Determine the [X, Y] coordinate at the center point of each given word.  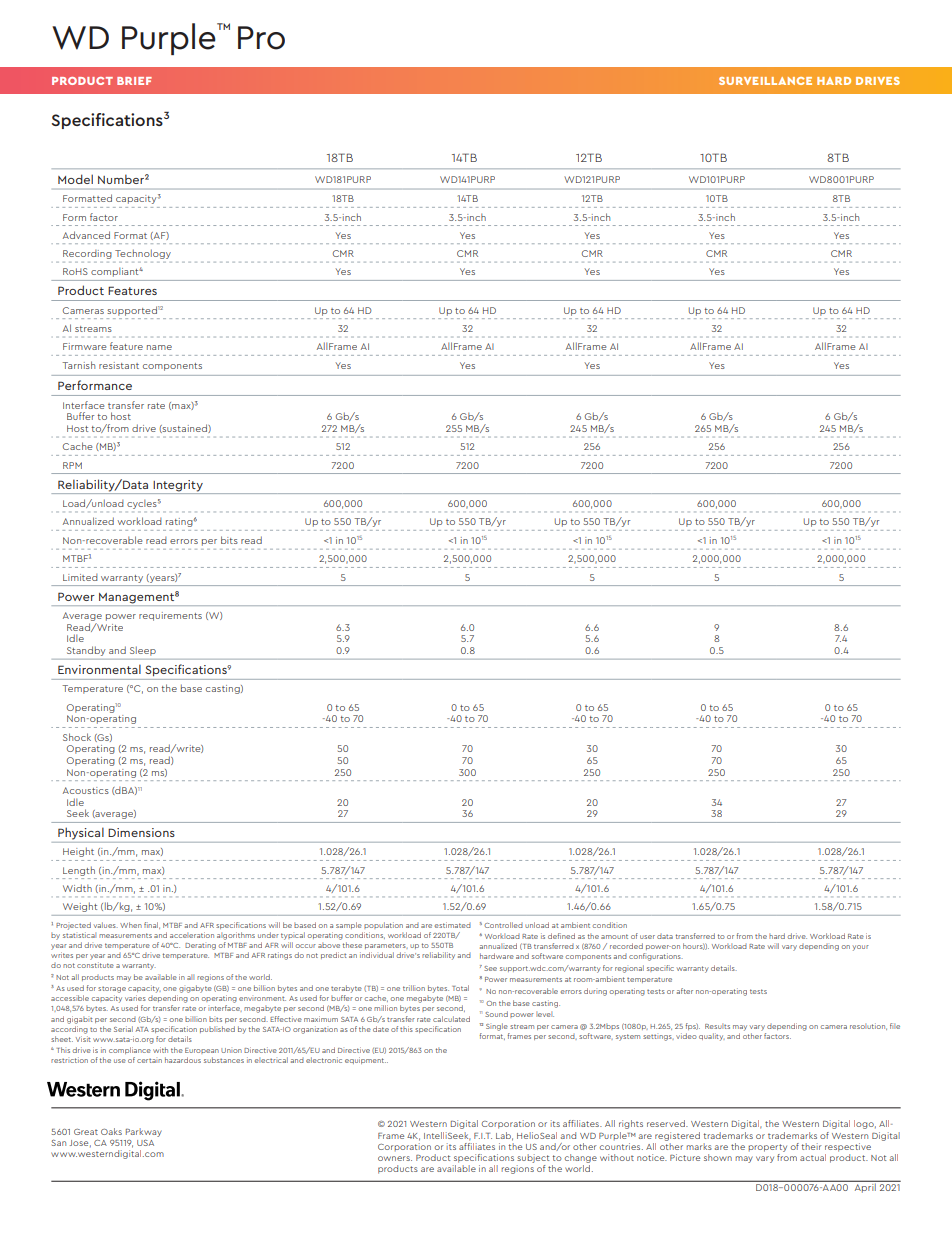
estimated [452, 925]
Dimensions [141, 832]
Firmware [84, 346]
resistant [119, 365]
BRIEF [134, 81]
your [861, 948]
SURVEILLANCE [765, 81]
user [647, 937]
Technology [143, 254]
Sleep [143, 651]
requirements [170, 616]
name [159, 347]
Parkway [144, 1132]
